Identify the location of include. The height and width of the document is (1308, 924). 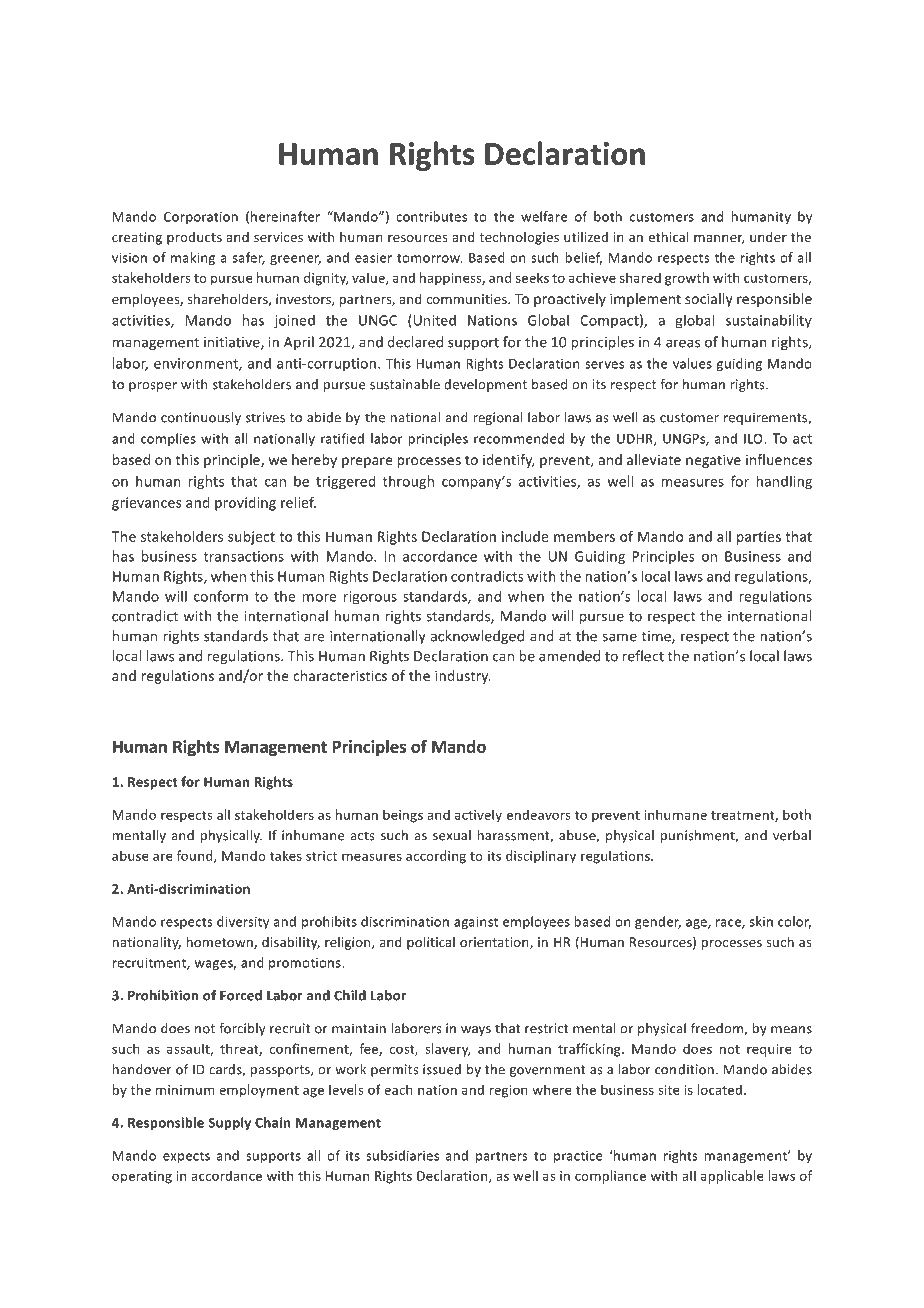
(525, 536).
